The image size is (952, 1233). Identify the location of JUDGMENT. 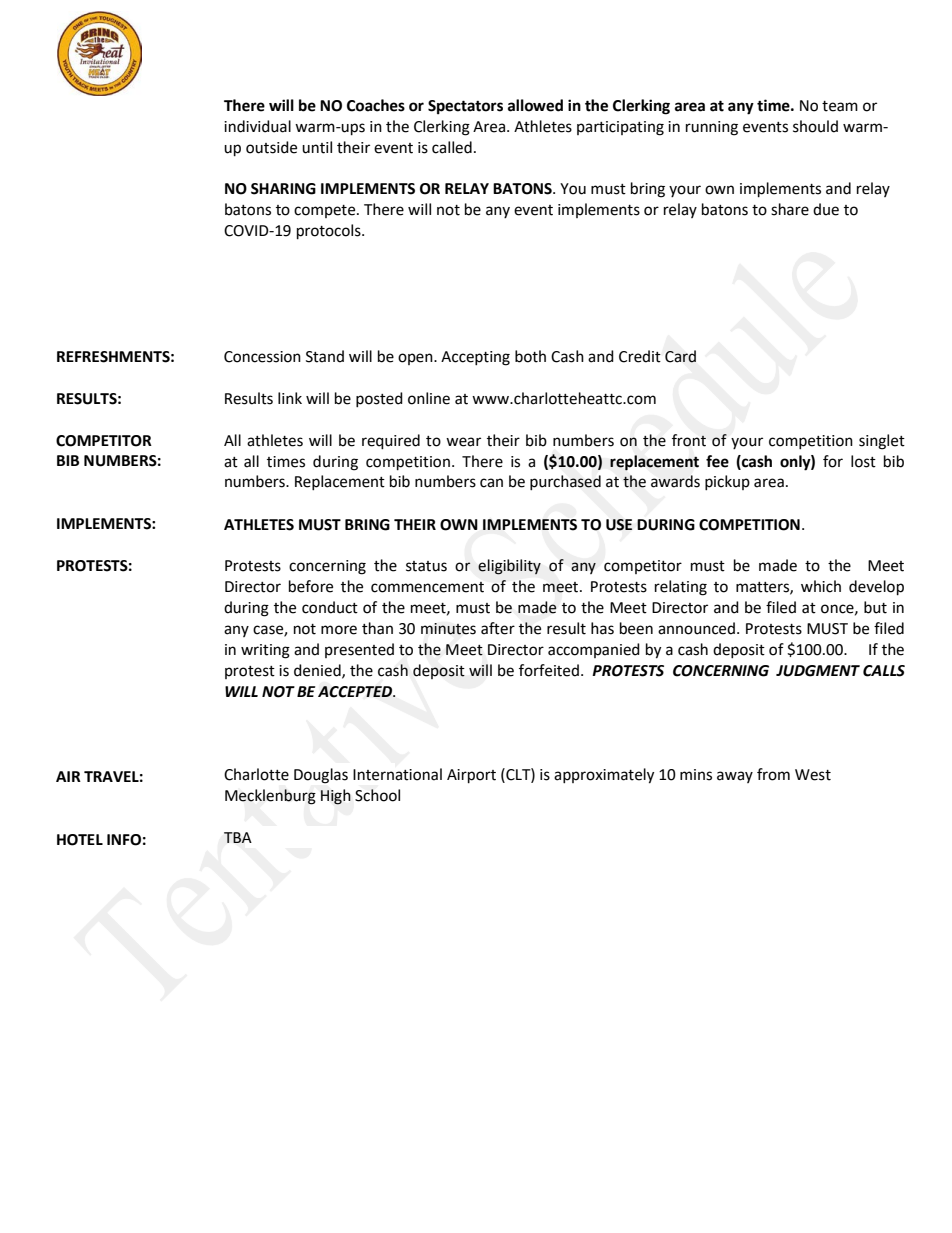
(818, 671).
